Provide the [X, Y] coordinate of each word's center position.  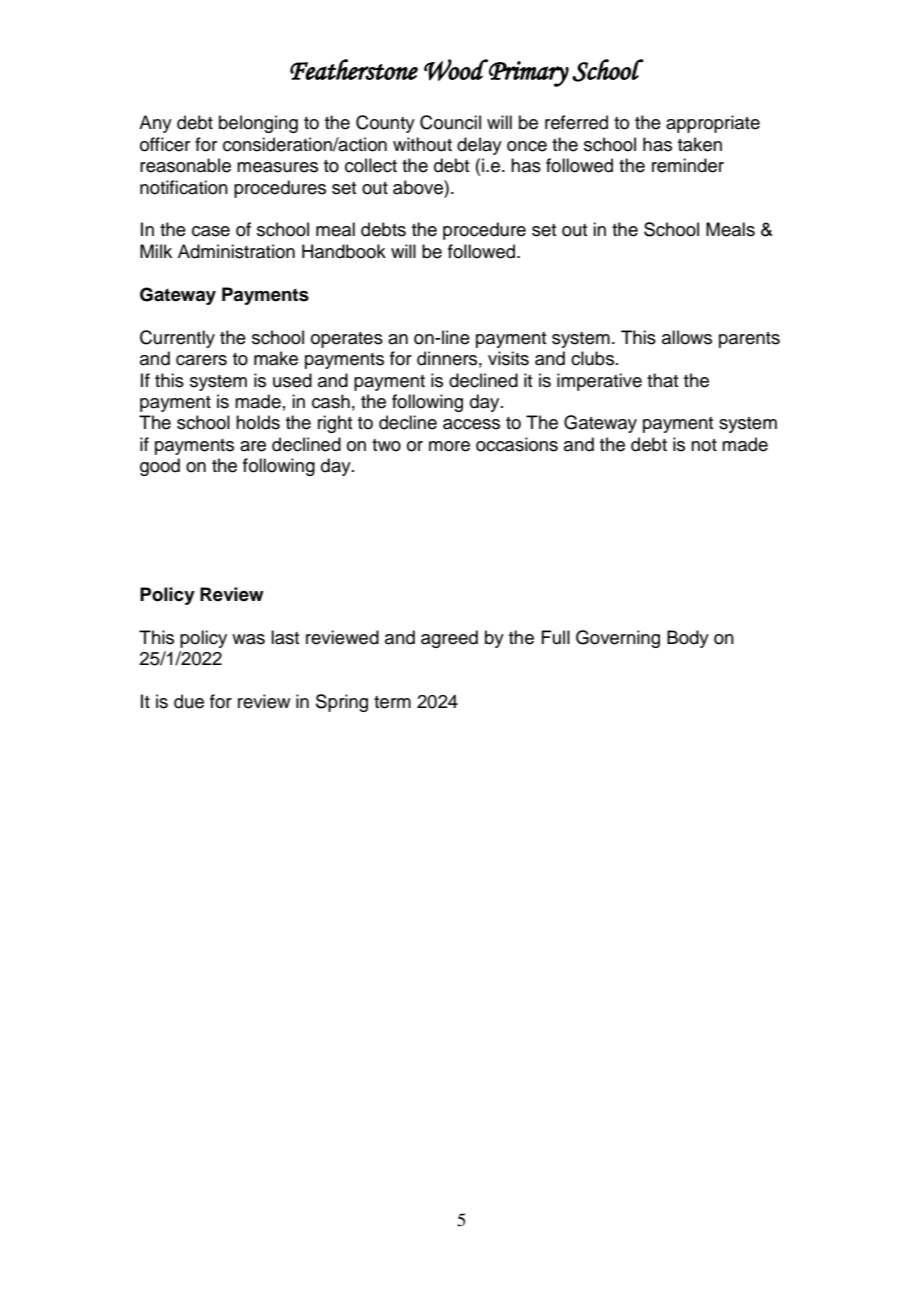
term [392, 702]
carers [201, 360]
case [211, 231]
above [419, 187]
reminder [688, 165]
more [449, 446]
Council [450, 122]
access [471, 424]
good [160, 467]
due [189, 701]
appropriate [713, 124]
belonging [258, 124]
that [662, 380]
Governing [618, 639]
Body [688, 639]
